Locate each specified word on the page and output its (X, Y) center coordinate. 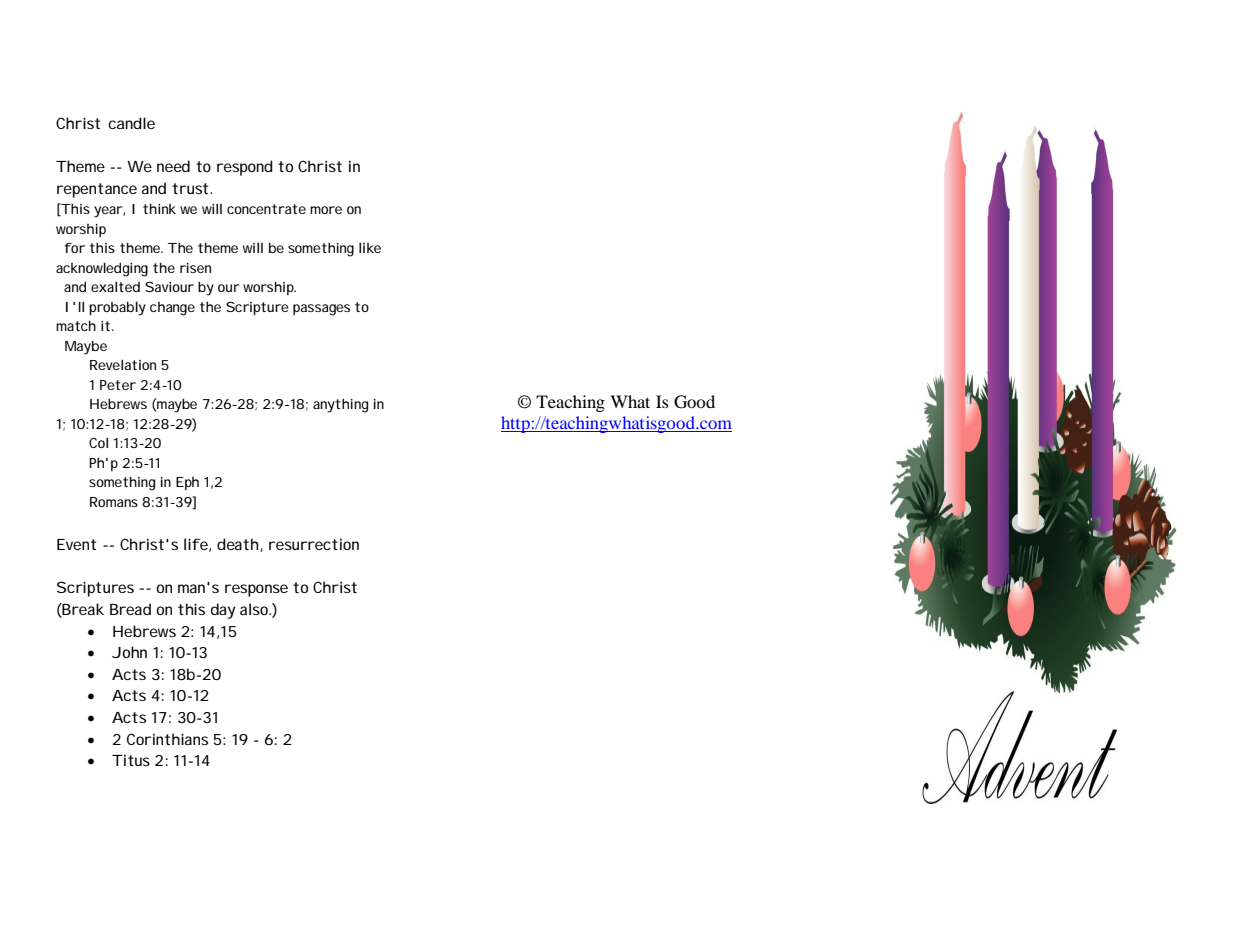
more (326, 210)
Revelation (123, 364)
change (172, 309)
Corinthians (167, 739)
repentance (97, 190)
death (239, 545)
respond (245, 168)
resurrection (314, 544)
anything (340, 406)
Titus (131, 760)
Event (76, 544)
